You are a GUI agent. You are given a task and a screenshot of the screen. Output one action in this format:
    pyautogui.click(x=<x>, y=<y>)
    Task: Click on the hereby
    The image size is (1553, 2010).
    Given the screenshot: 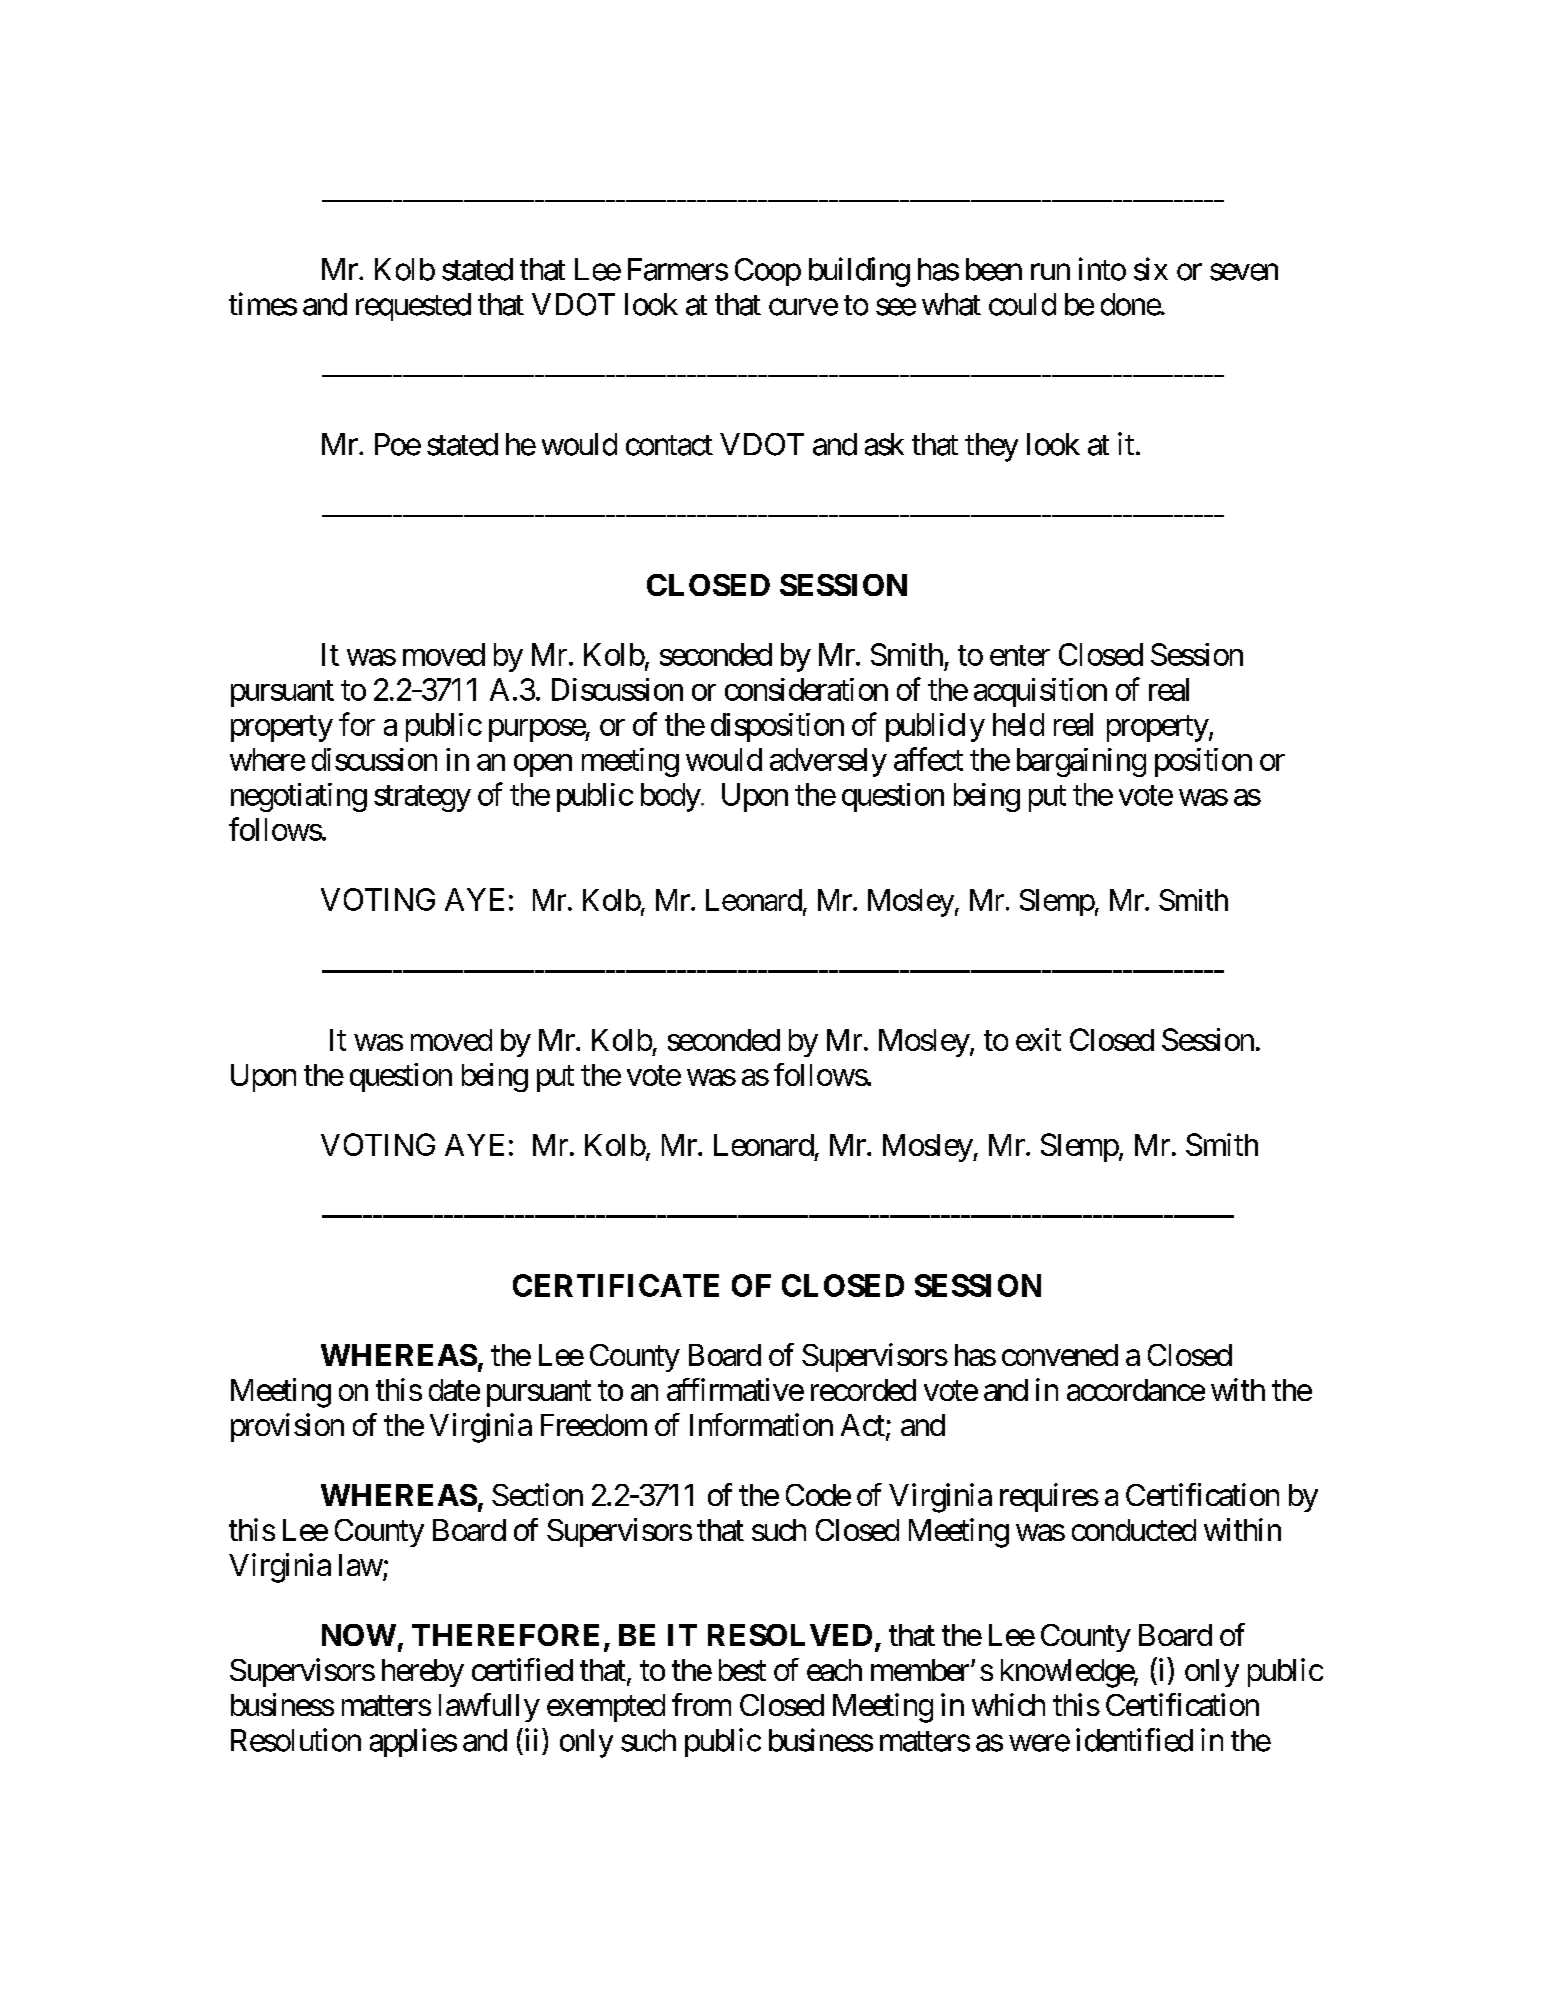 What is the action you would take?
    pyautogui.click(x=423, y=1673)
